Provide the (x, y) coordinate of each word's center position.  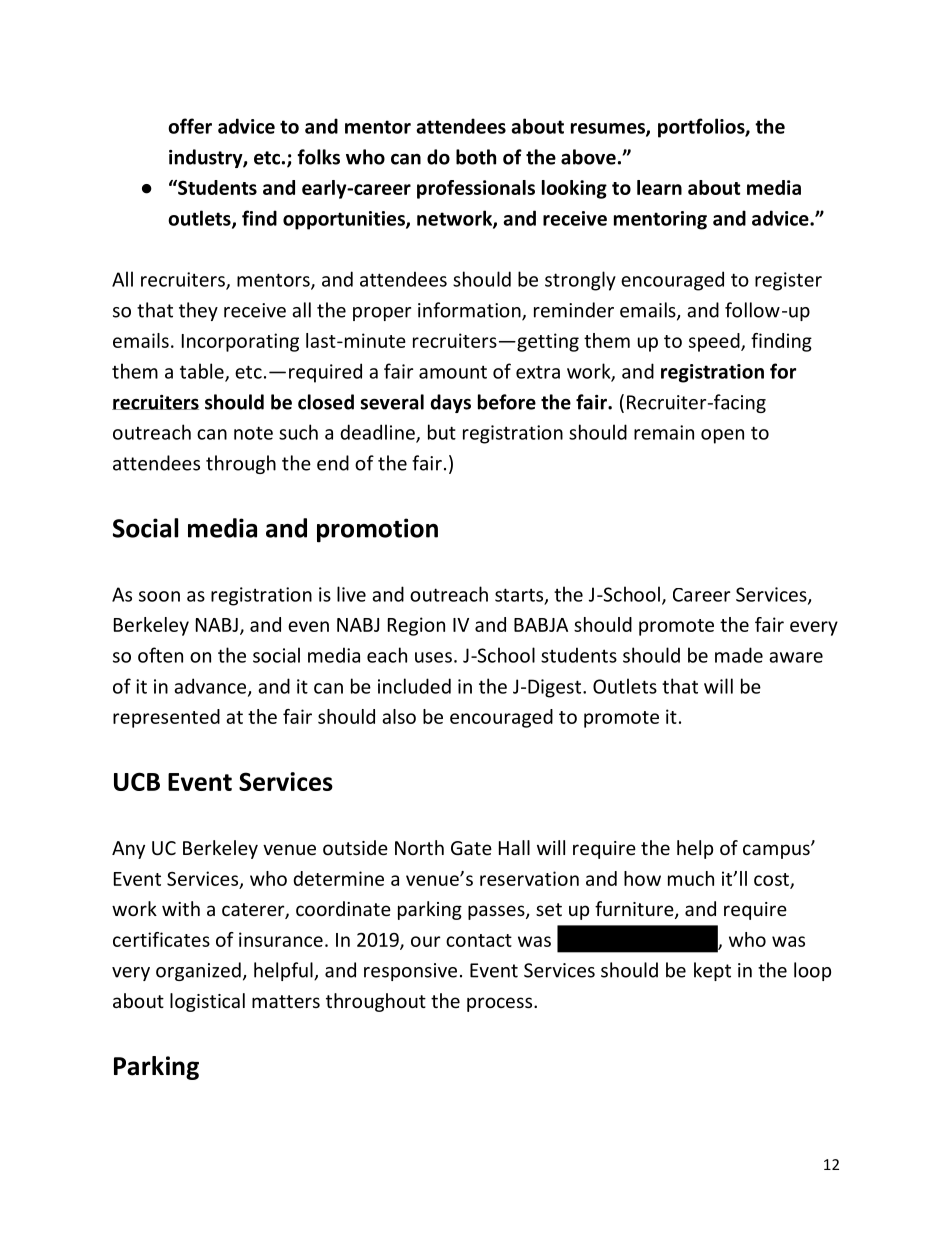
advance (211, 687)
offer (190, 126)
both (476, 157)
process (501, 1004)
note (253, 433)
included (414, 686)
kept (712, 971)
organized (198, 971)
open (722, 436)
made (739, 655)
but (442, 432)
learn (659, 187)
